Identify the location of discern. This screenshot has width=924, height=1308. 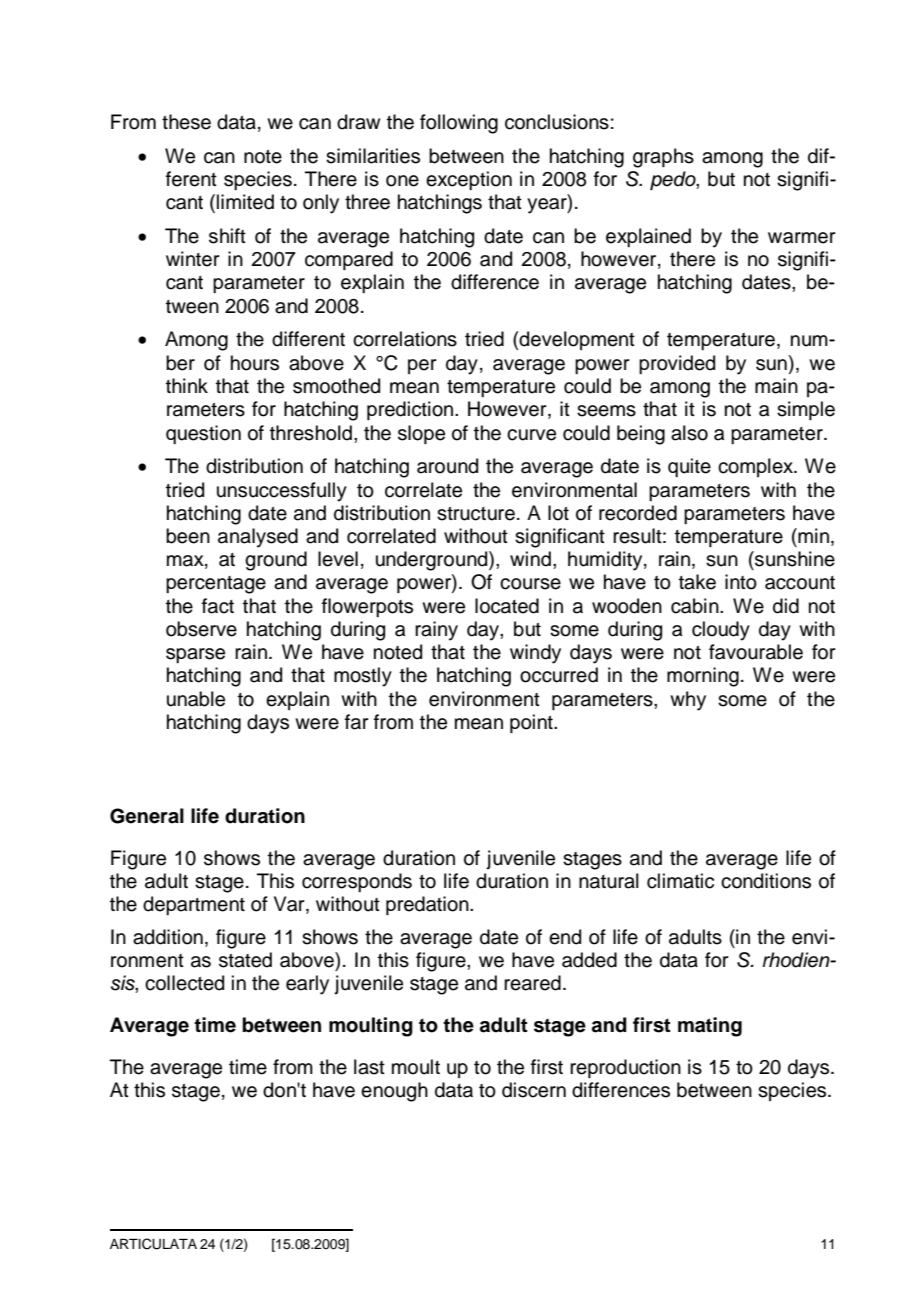
(534, 1090).
